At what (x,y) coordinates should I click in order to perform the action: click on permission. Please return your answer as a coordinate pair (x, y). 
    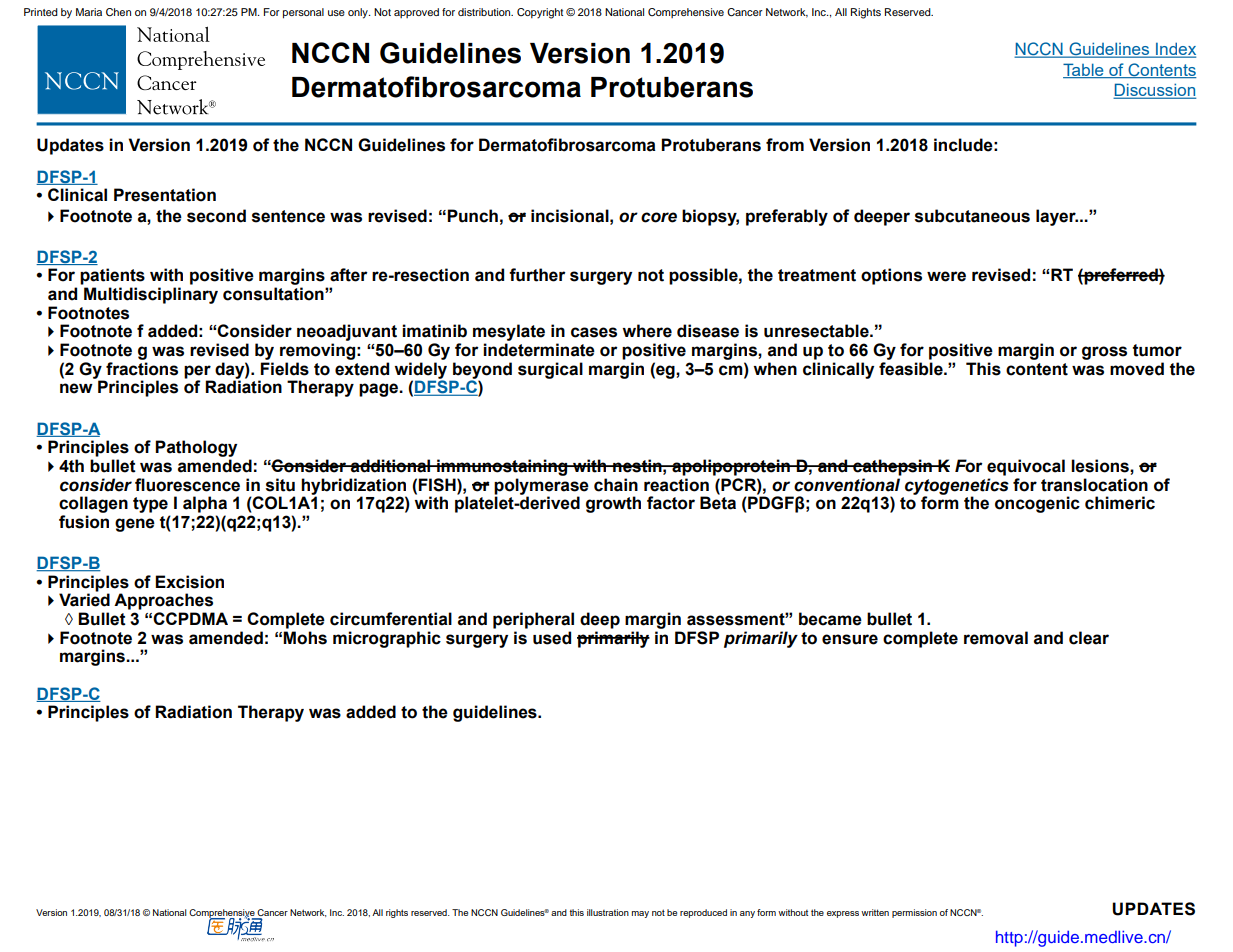
    Looking at the image, I should click on (914, 913).
